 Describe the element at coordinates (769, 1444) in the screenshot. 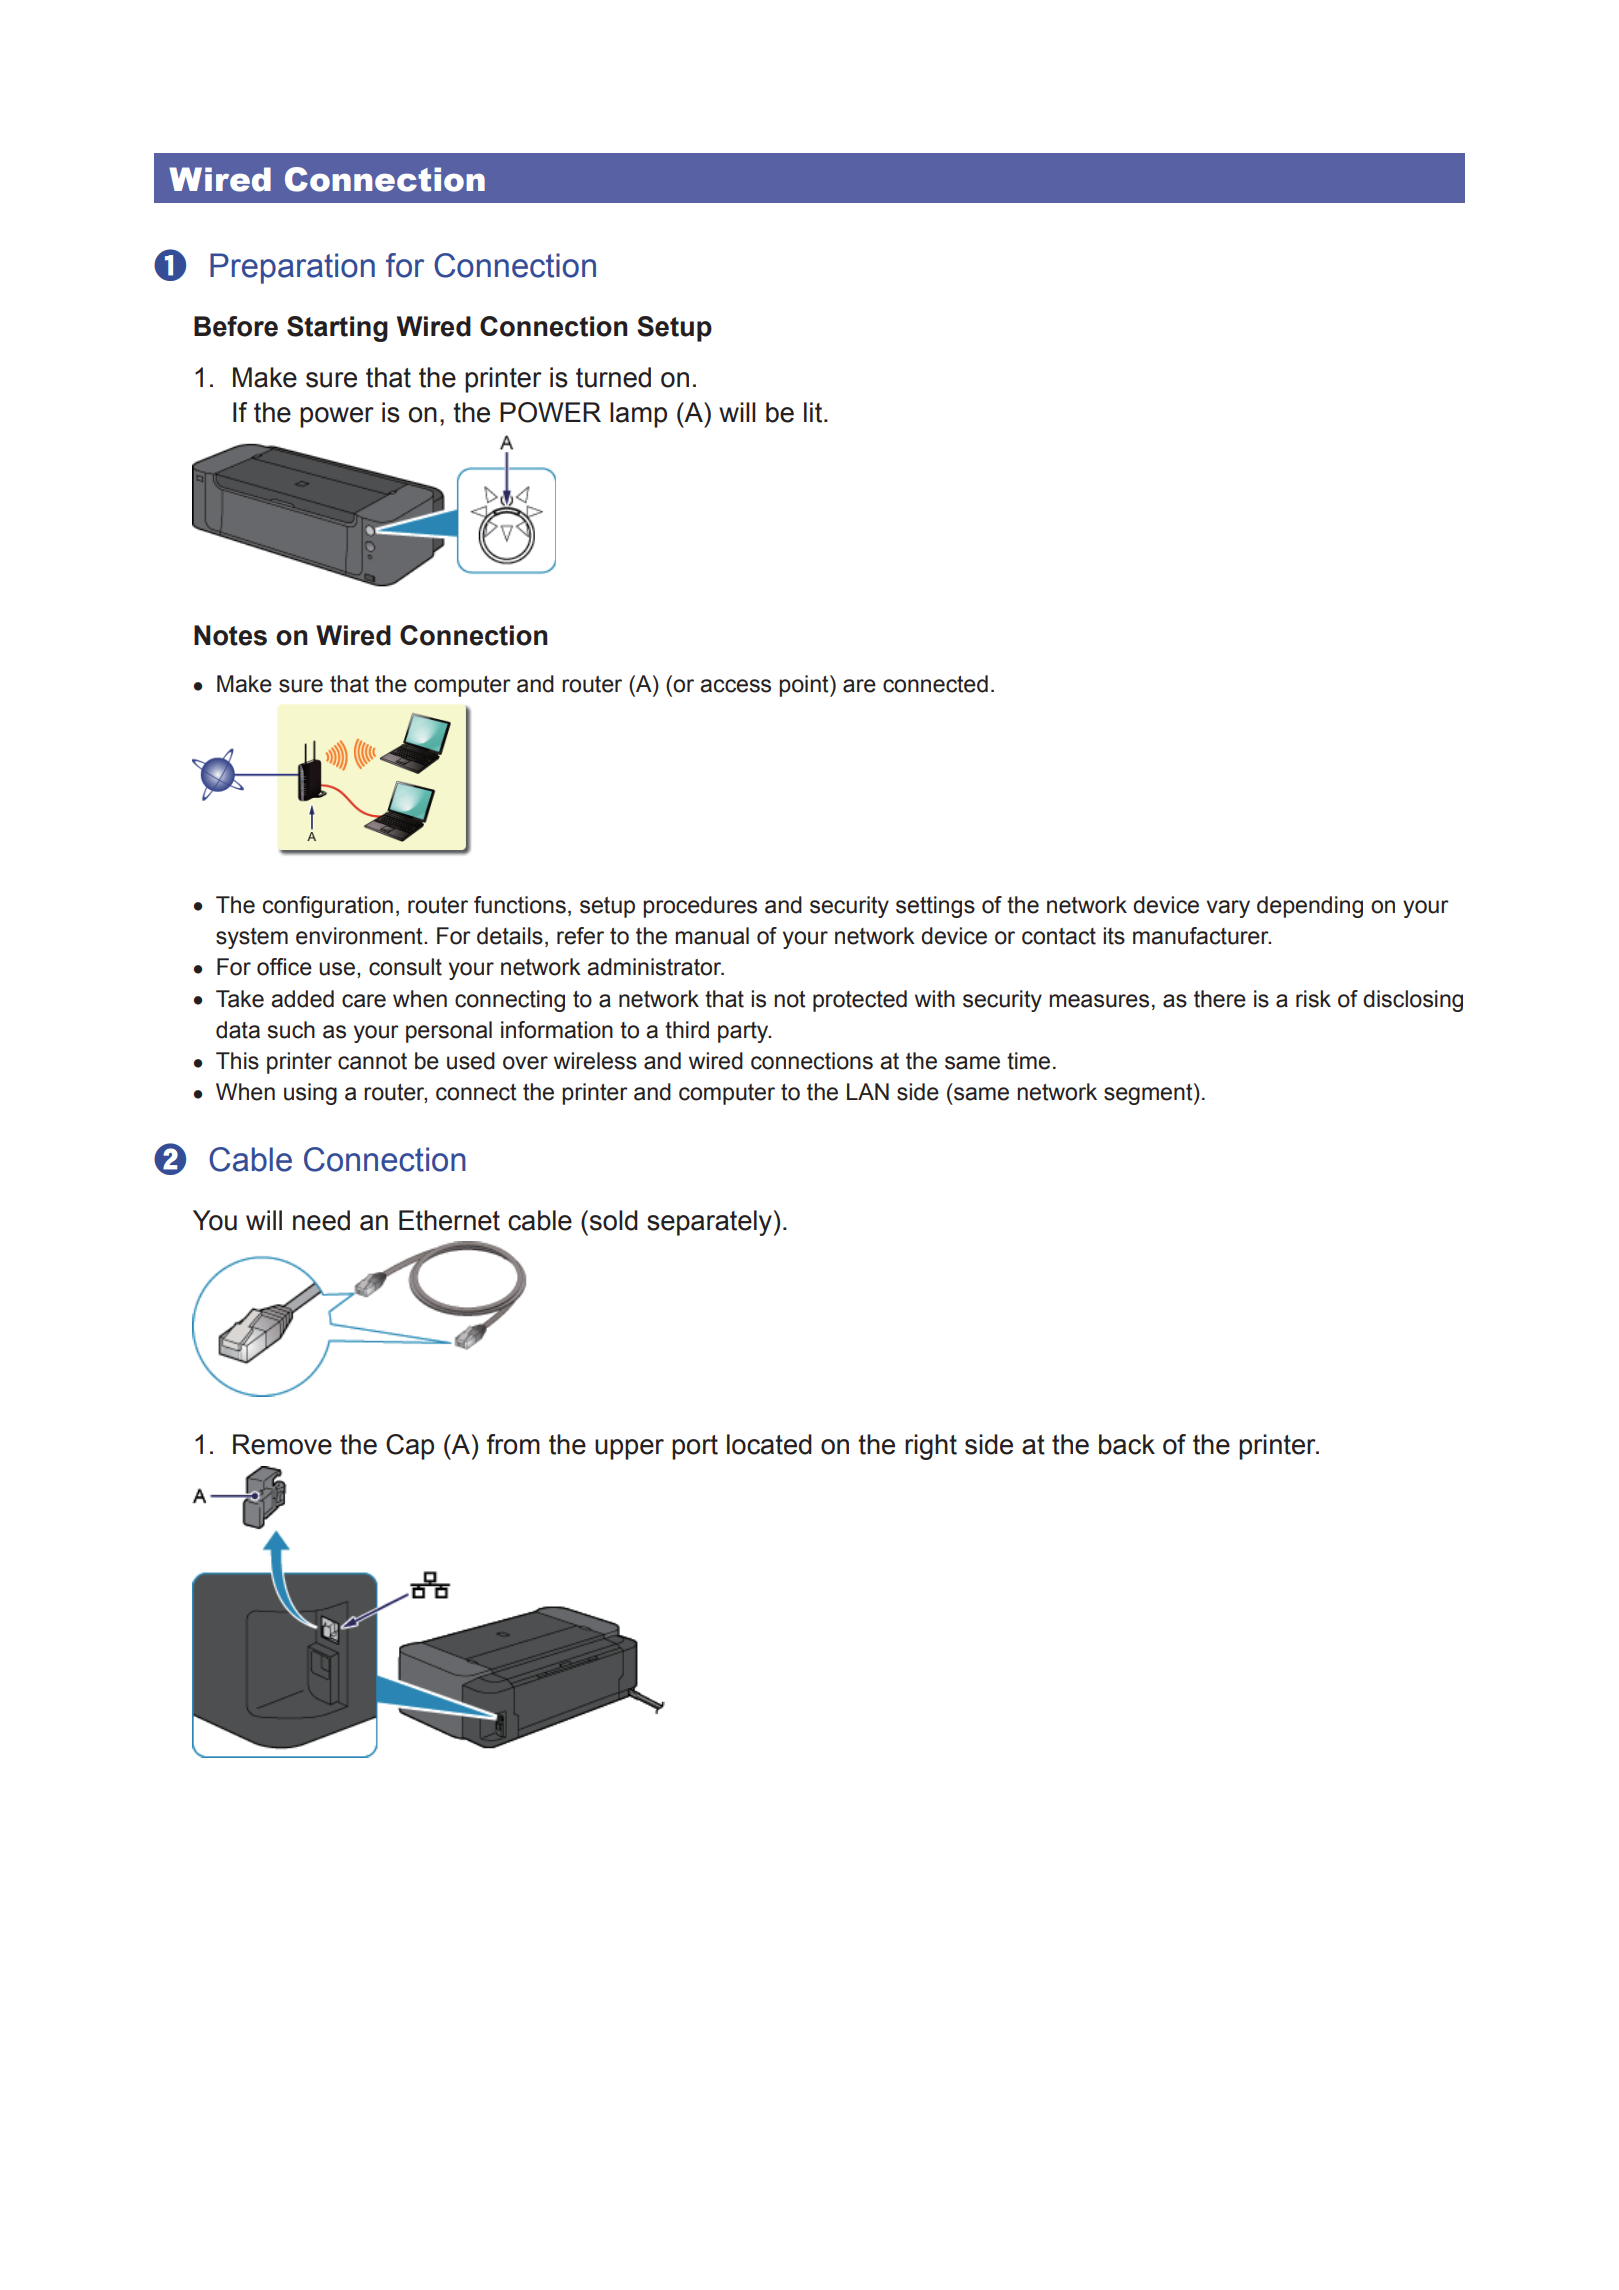

I see `located` at that location.
